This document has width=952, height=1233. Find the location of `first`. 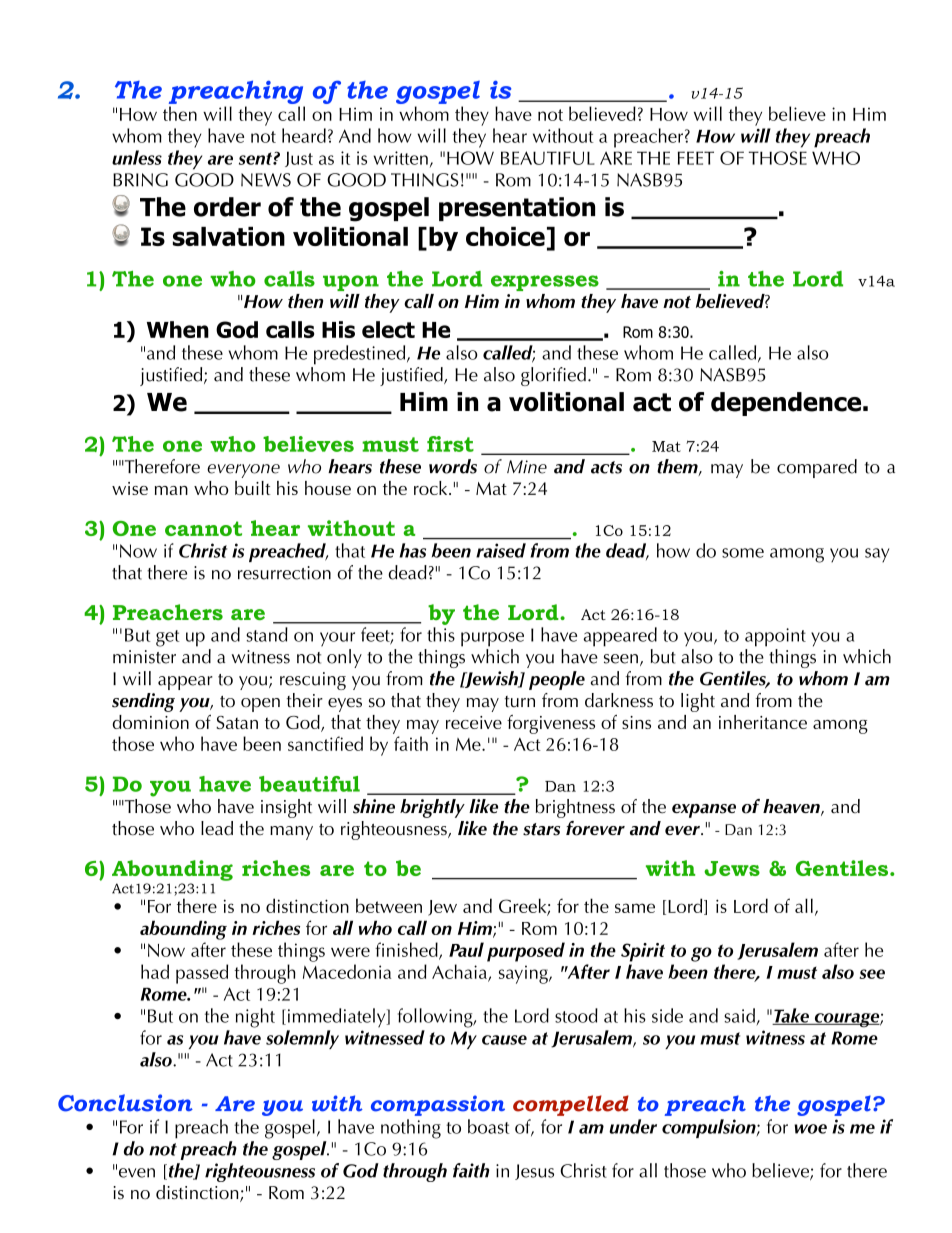

first is located at coordinates (450, 444).
